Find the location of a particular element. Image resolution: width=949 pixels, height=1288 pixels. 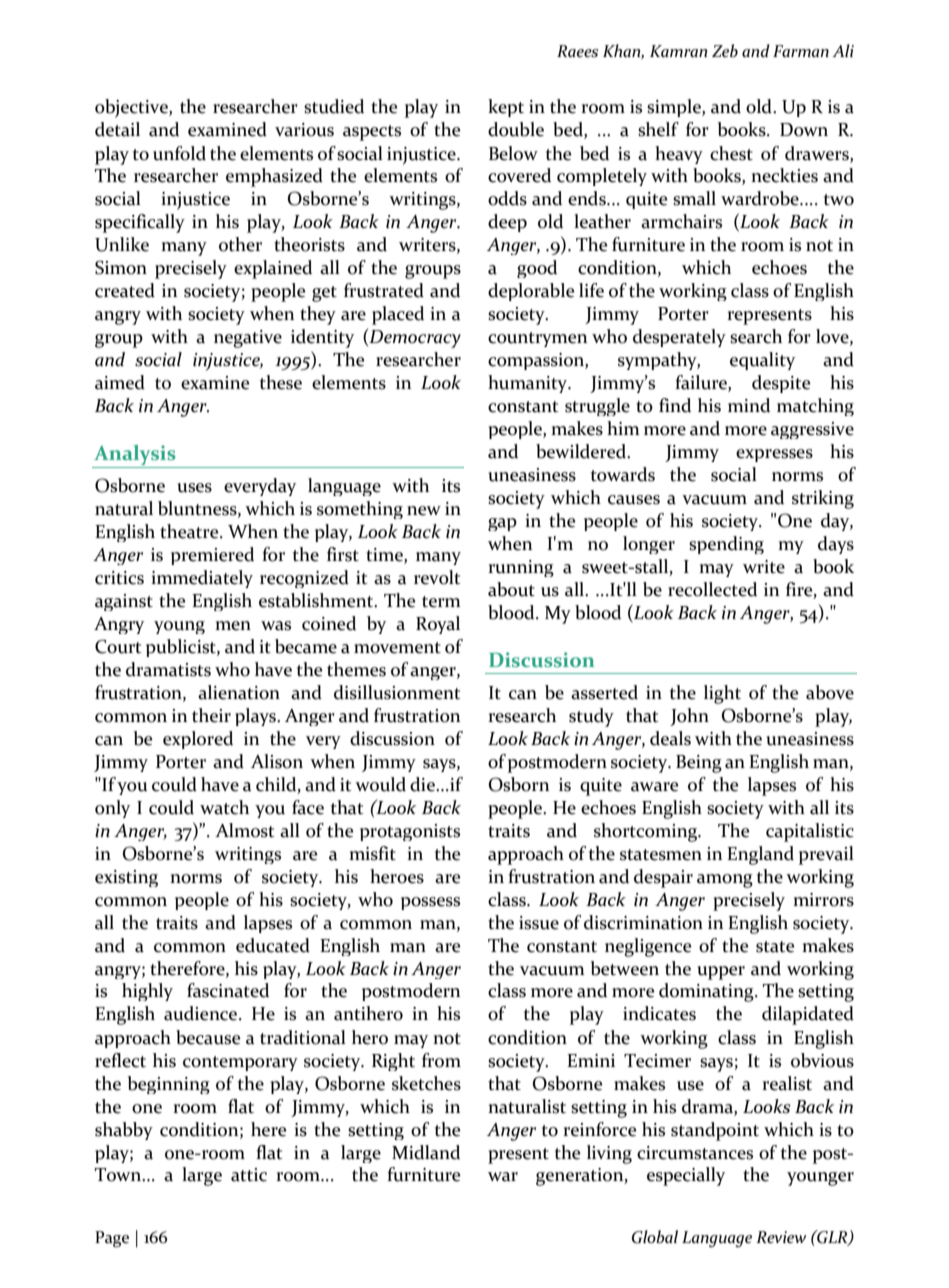

kept is located at coordinates (506, 108).
